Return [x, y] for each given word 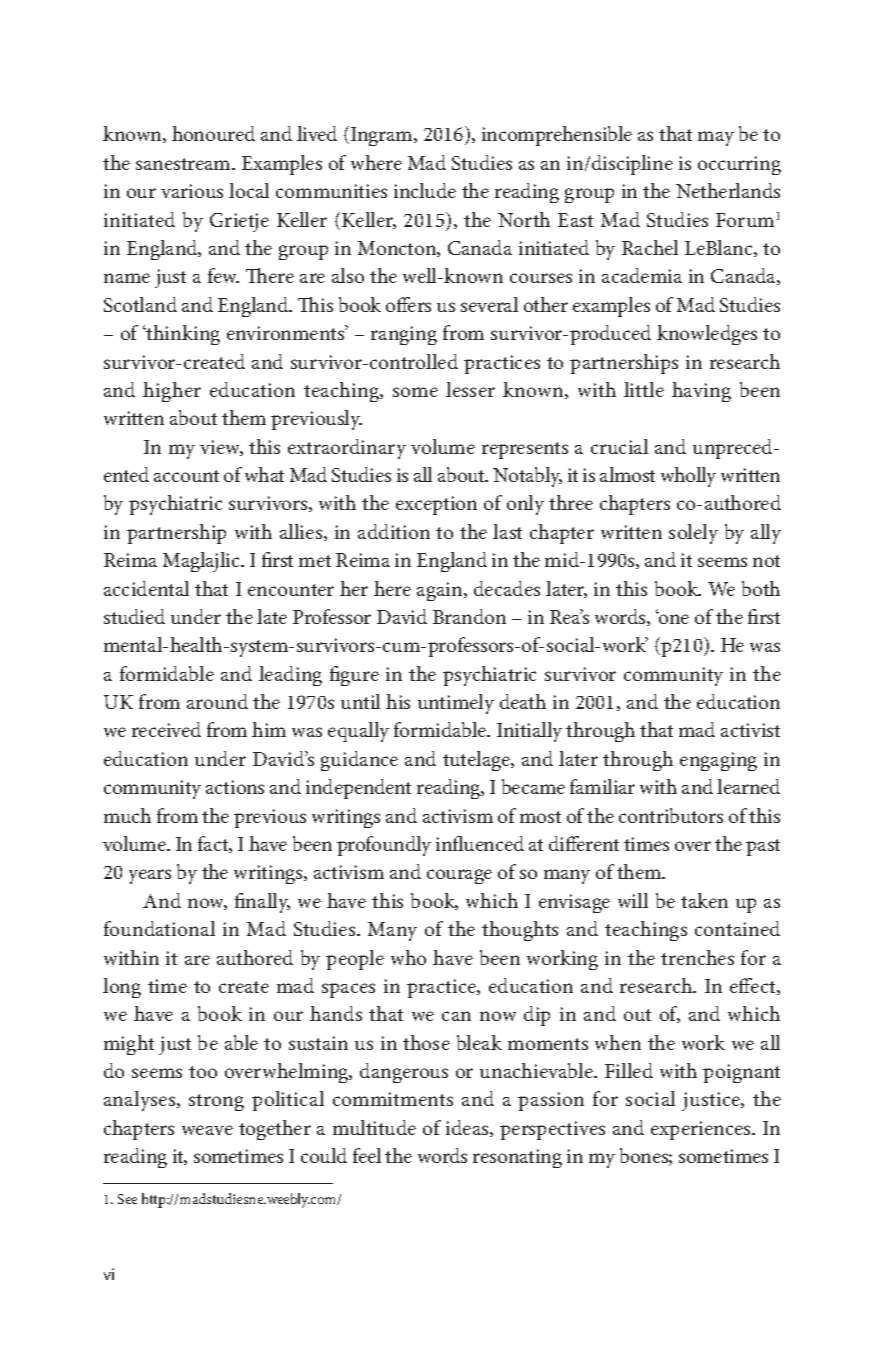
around [217, 701]
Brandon [469, 616]
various [192, 191]
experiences [702, 1130]
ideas [468, 1128]
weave [207, 1130]
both [761, 588]
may [716, 138]
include [425, 190]
